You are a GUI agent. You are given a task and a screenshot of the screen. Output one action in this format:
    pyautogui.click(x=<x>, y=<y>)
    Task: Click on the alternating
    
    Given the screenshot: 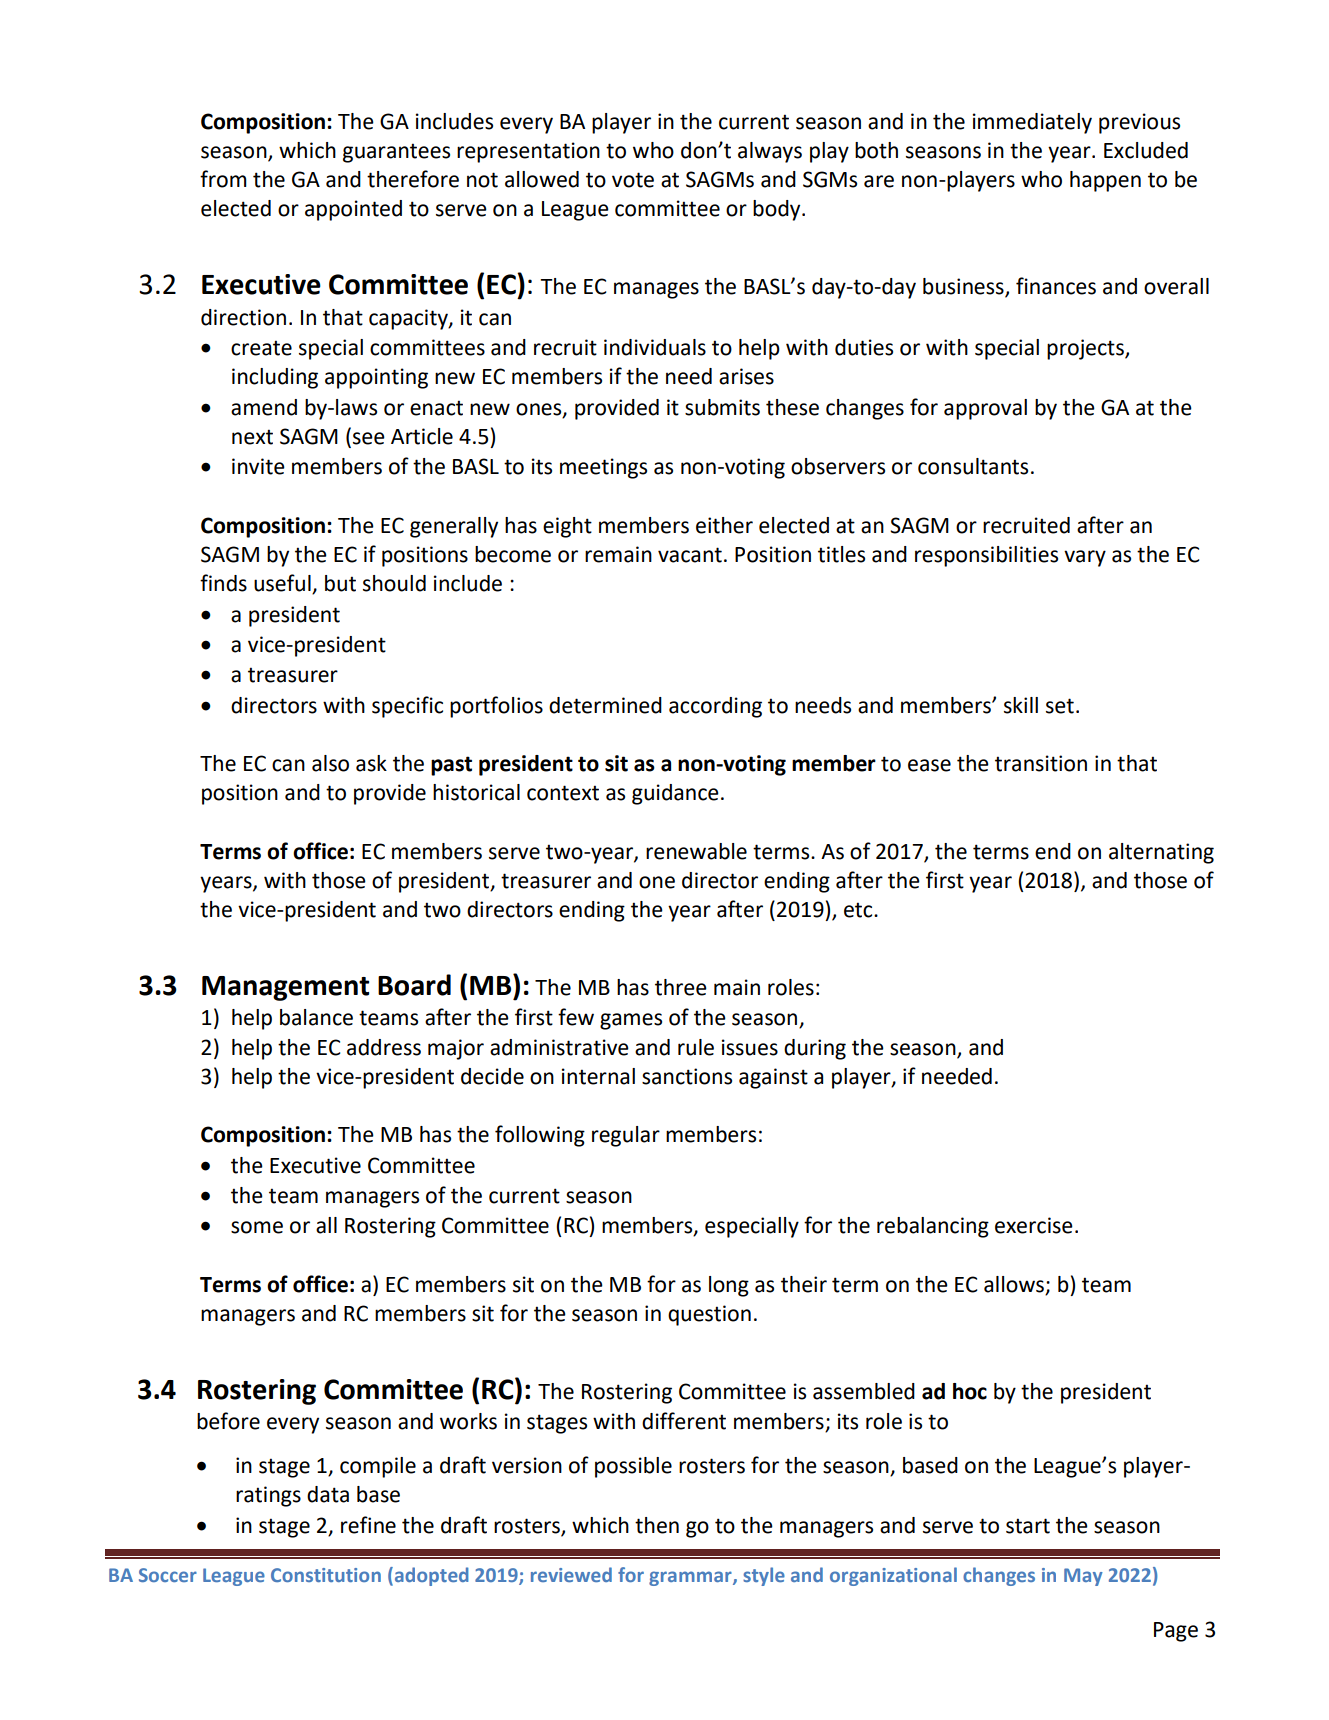 What is the action you would take?
    pyautogui.click(x=1161, y=853)
